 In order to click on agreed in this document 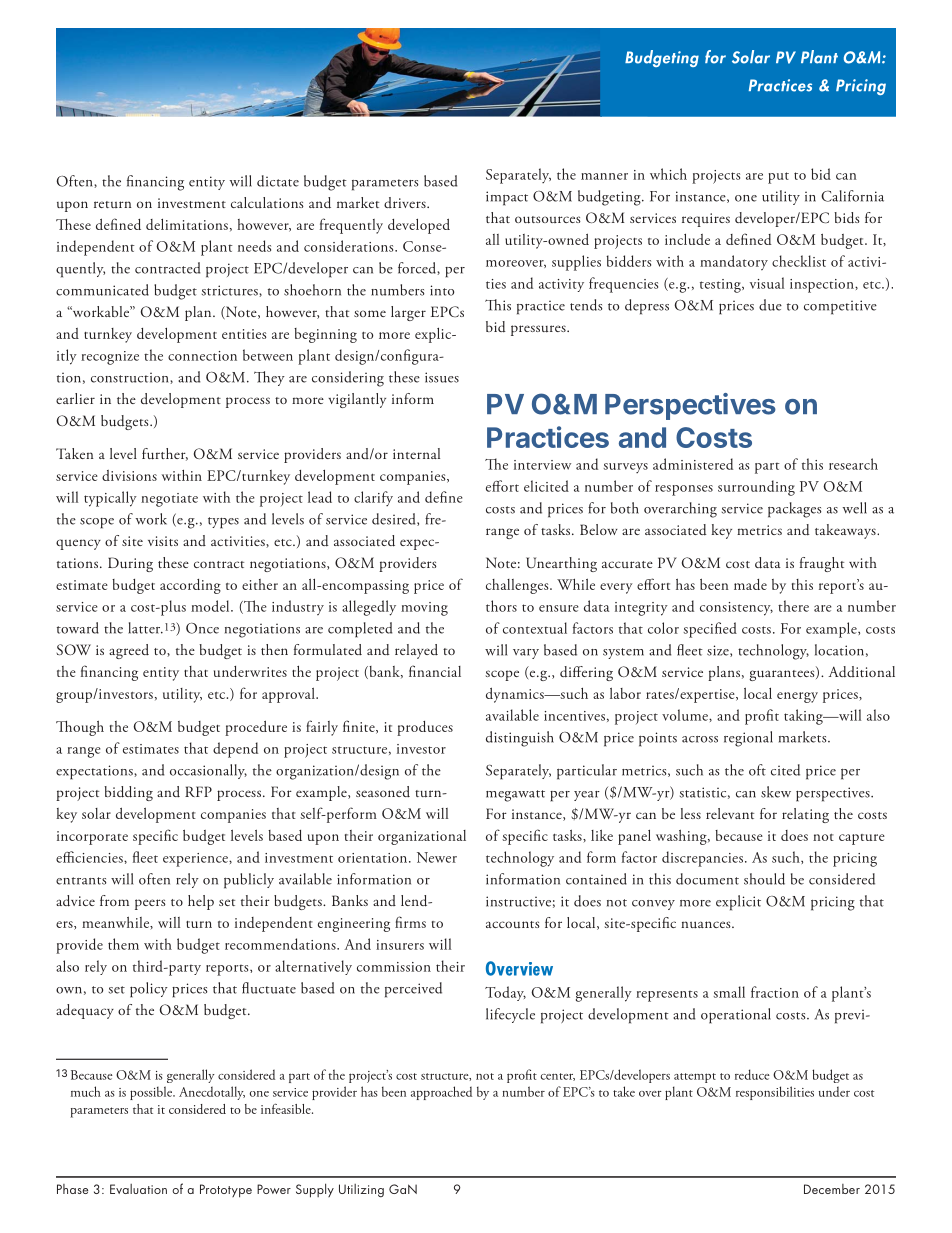, I will do `click(129, 651)`.
